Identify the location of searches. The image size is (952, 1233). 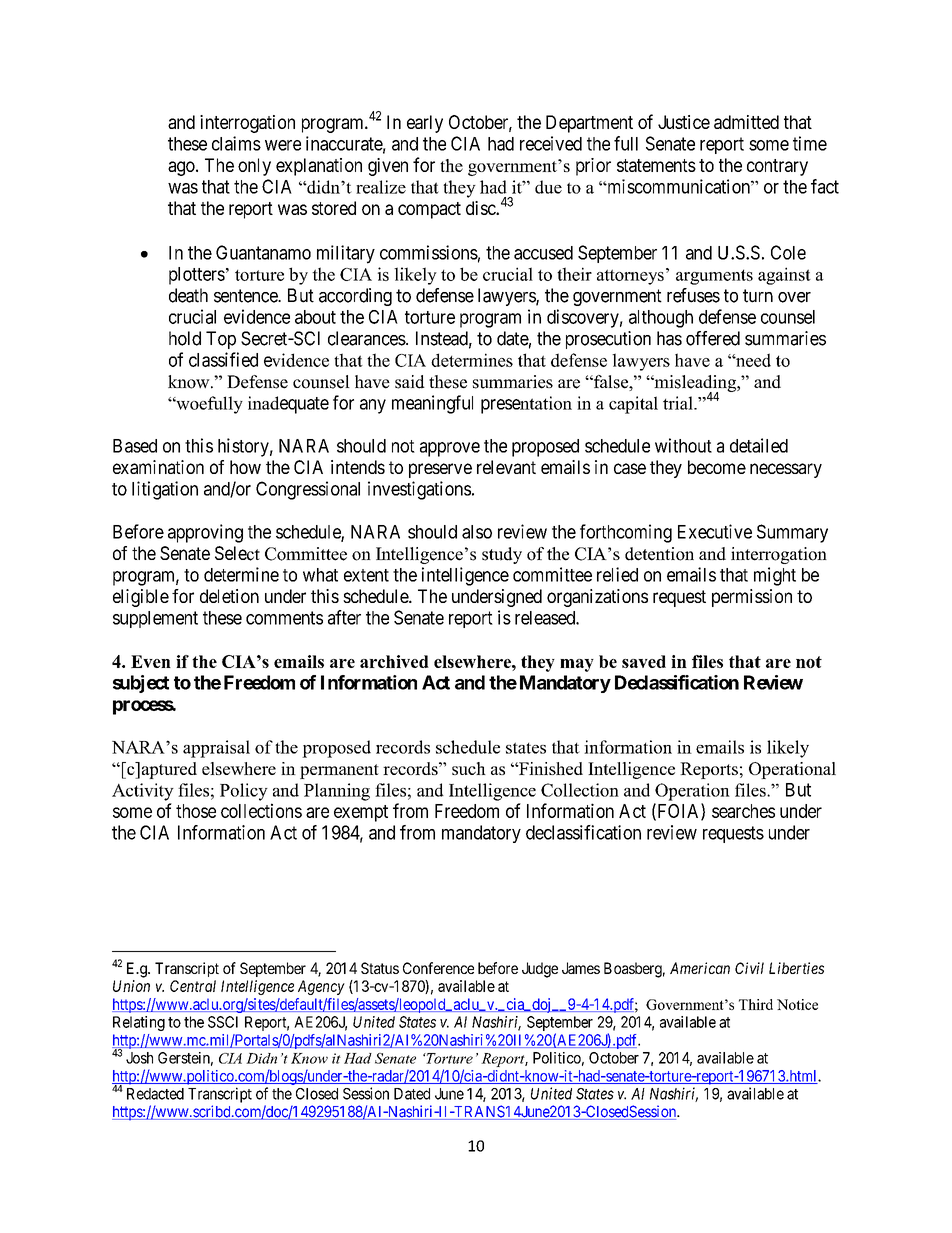
(743, 811).
